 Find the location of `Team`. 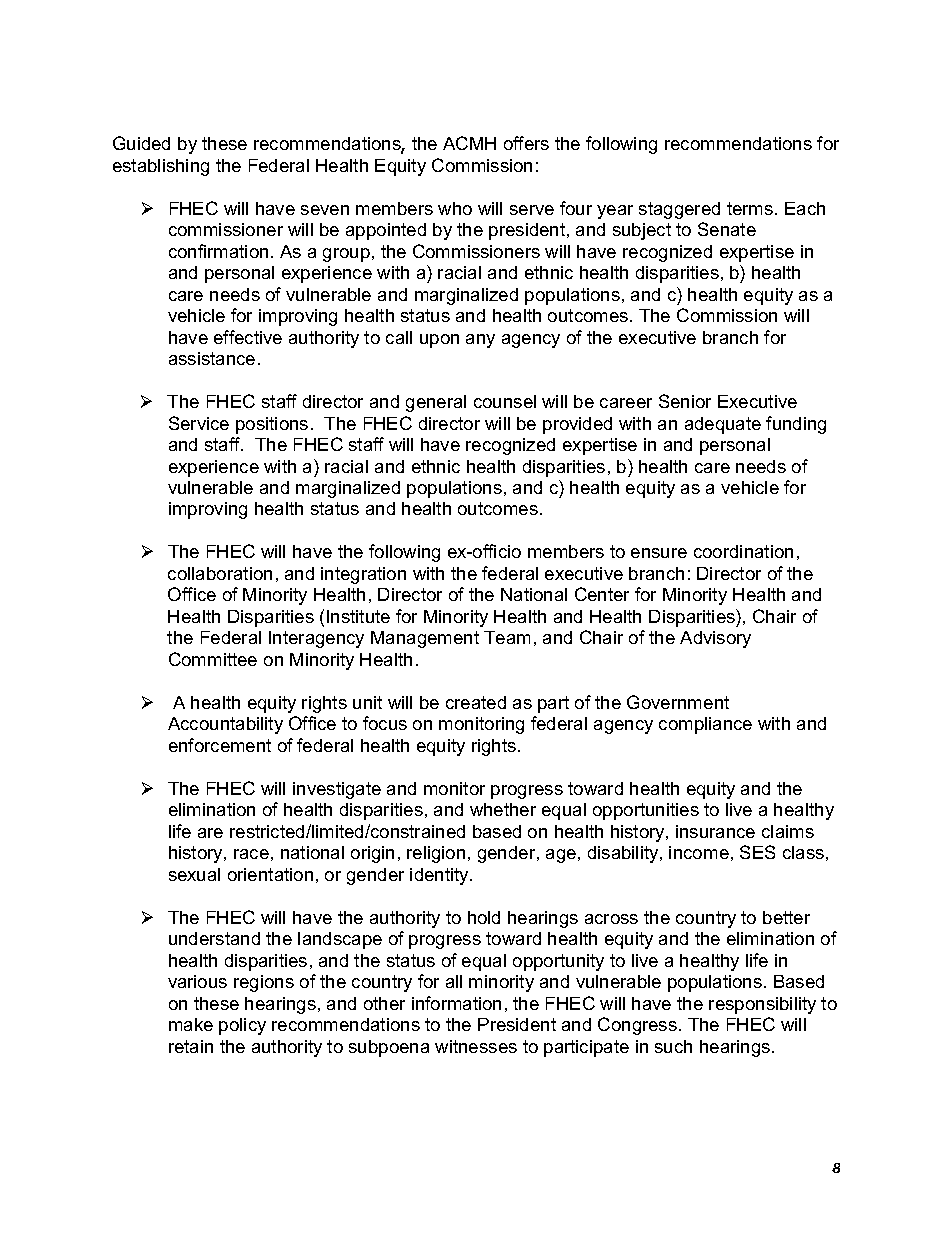

Team is located at coordinates (507, 637).
